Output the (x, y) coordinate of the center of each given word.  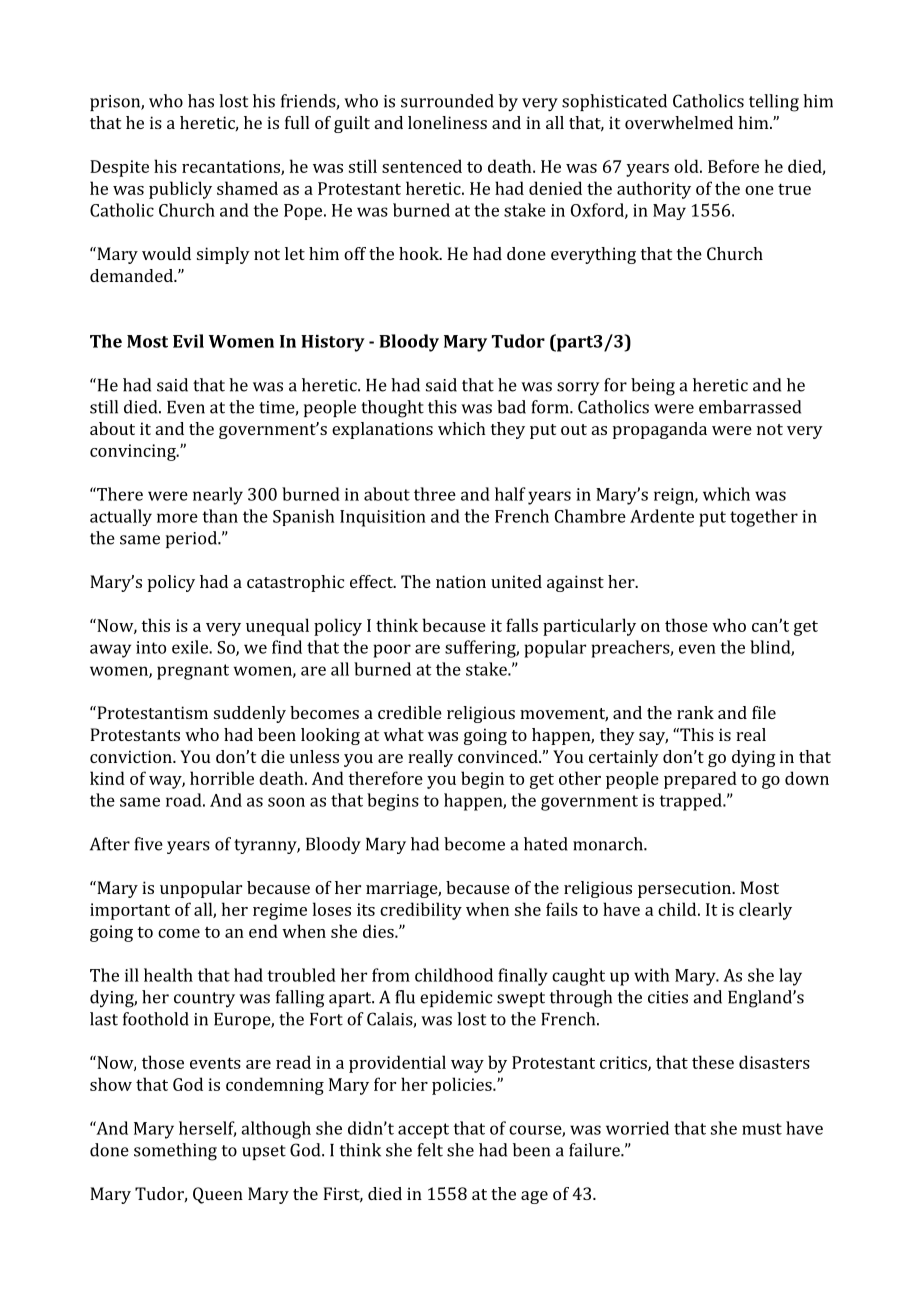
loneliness (447, 122)
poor (392, 651)
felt (430, 1150)
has (201, 101)
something (175, 1152)
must (762, 1129)
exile (191, 647)
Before (733, 166)
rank (695, 712)
